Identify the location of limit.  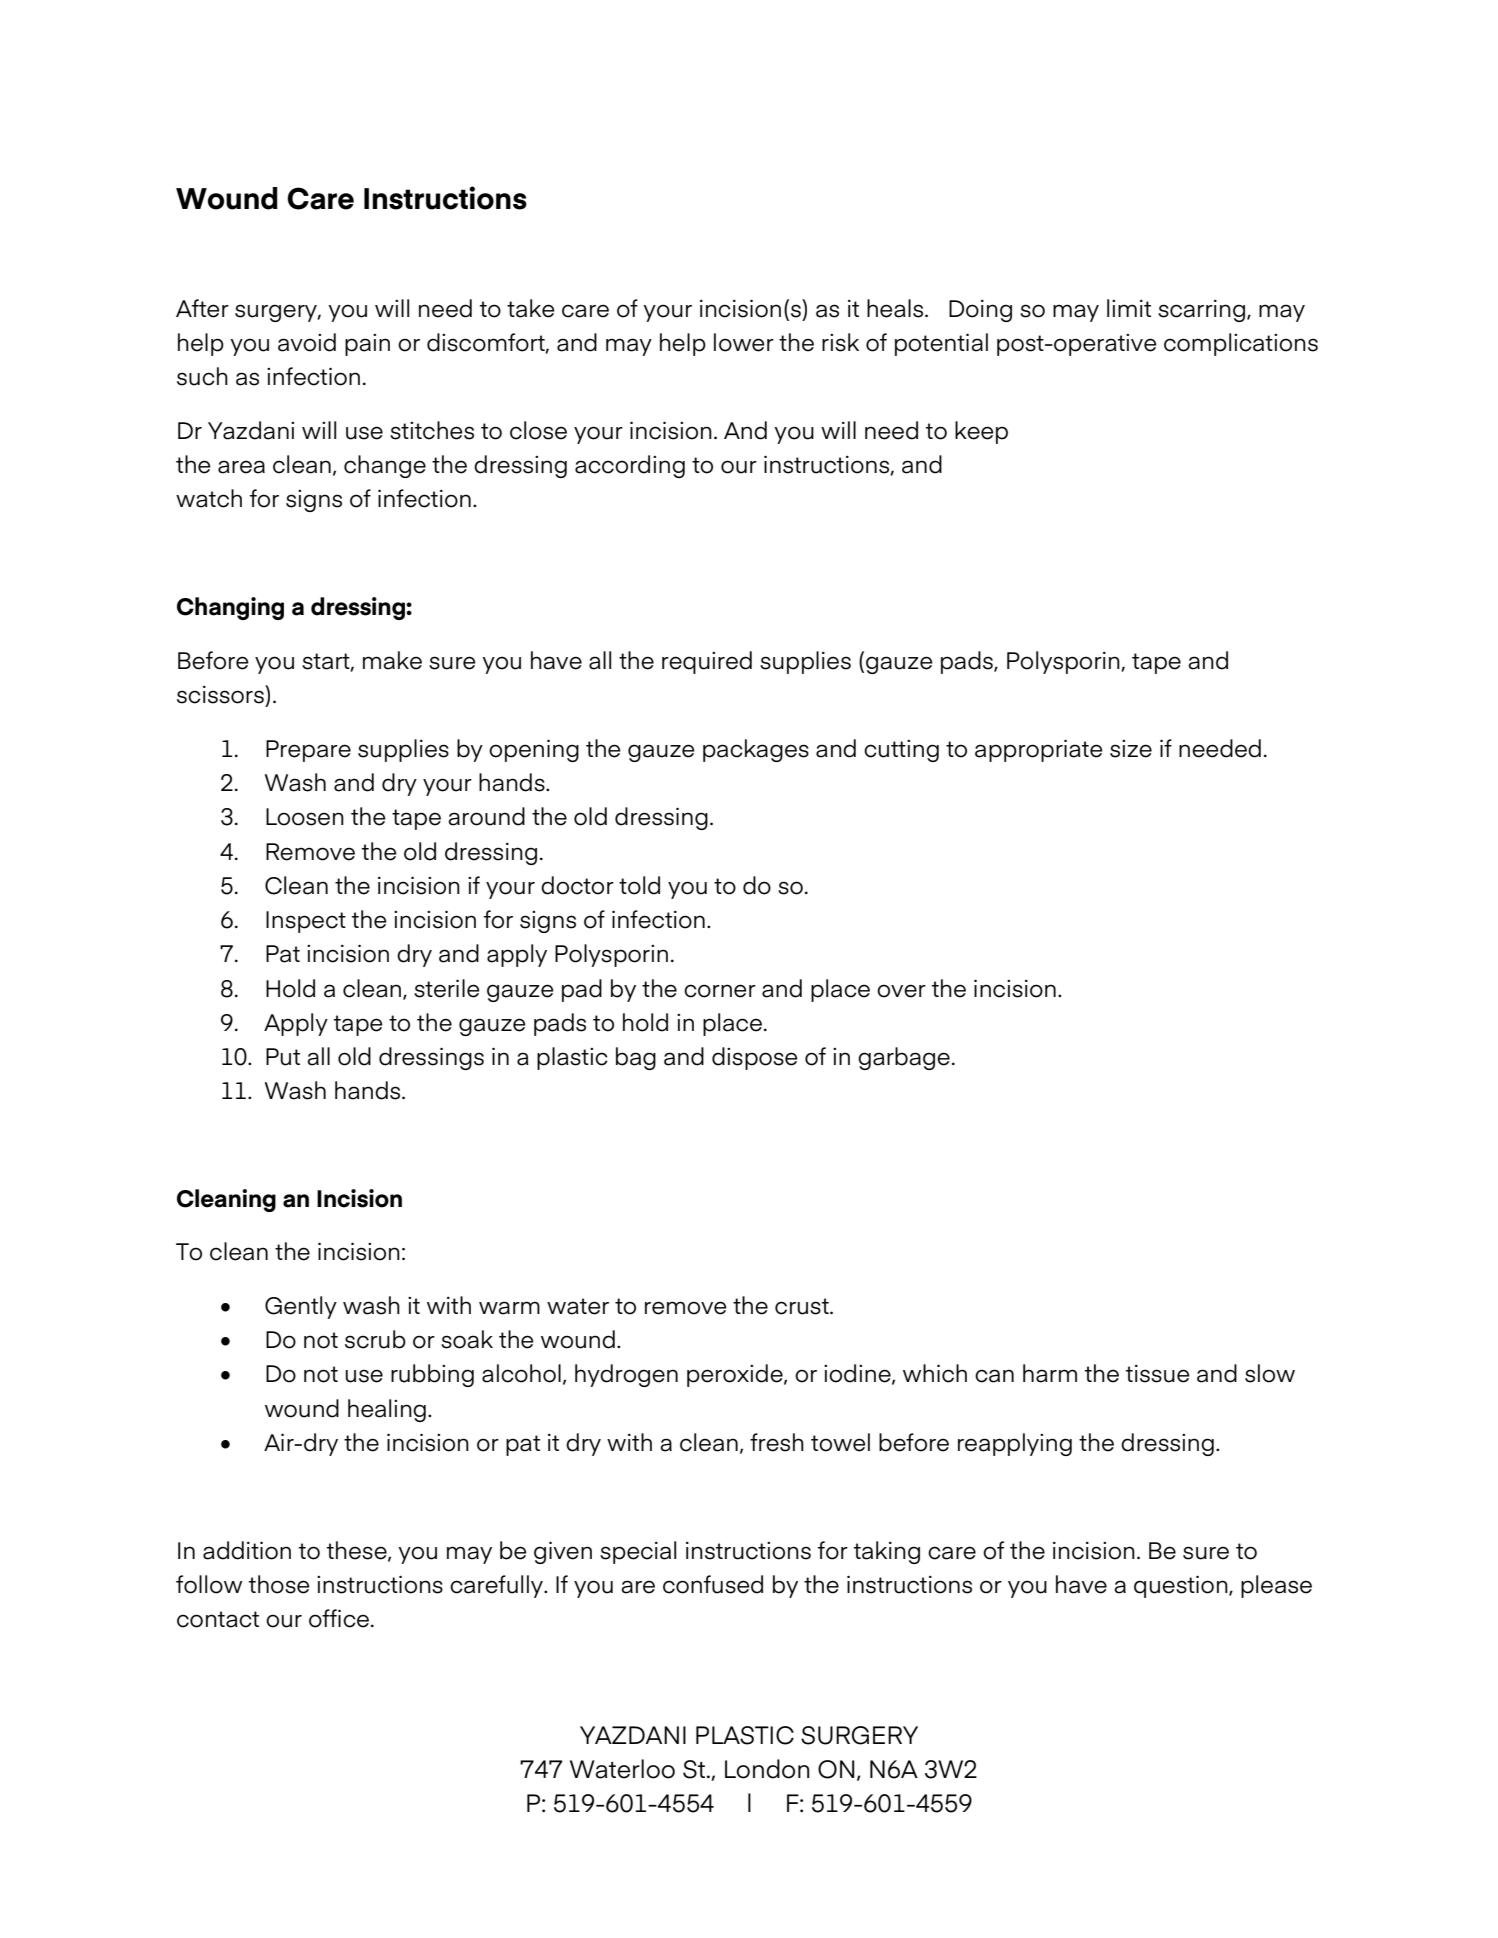
(1129, 308).
